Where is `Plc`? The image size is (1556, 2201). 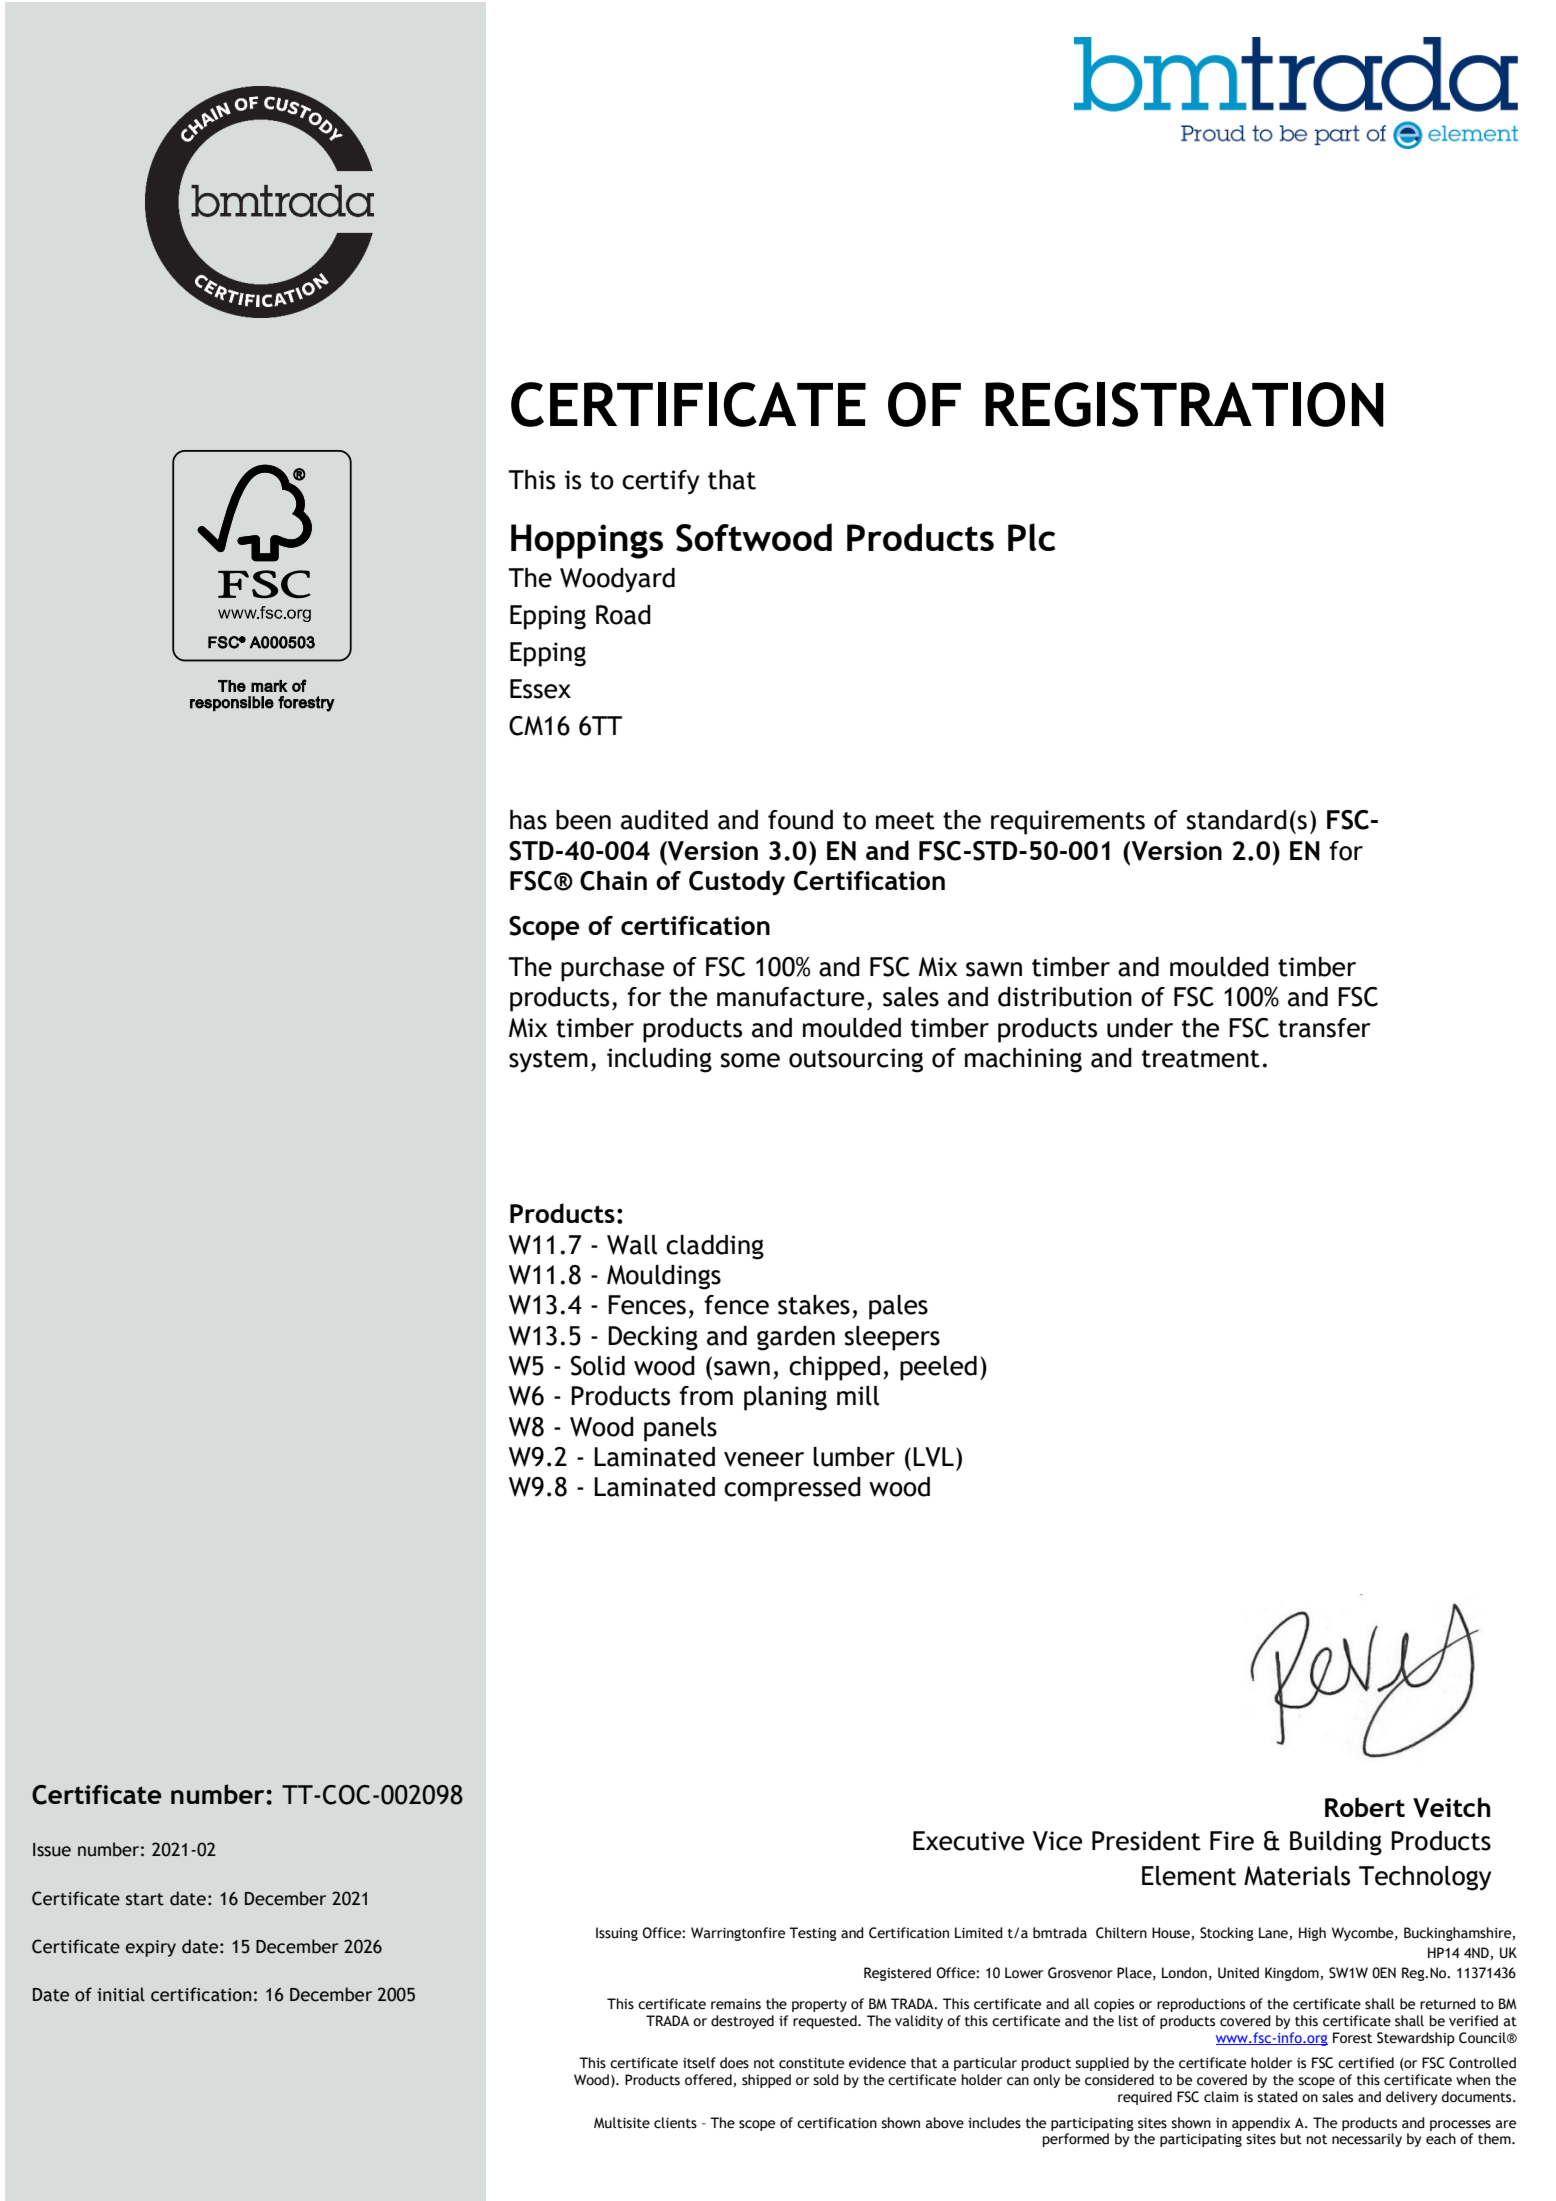
Plc is located at coordinates (1031, 537).
